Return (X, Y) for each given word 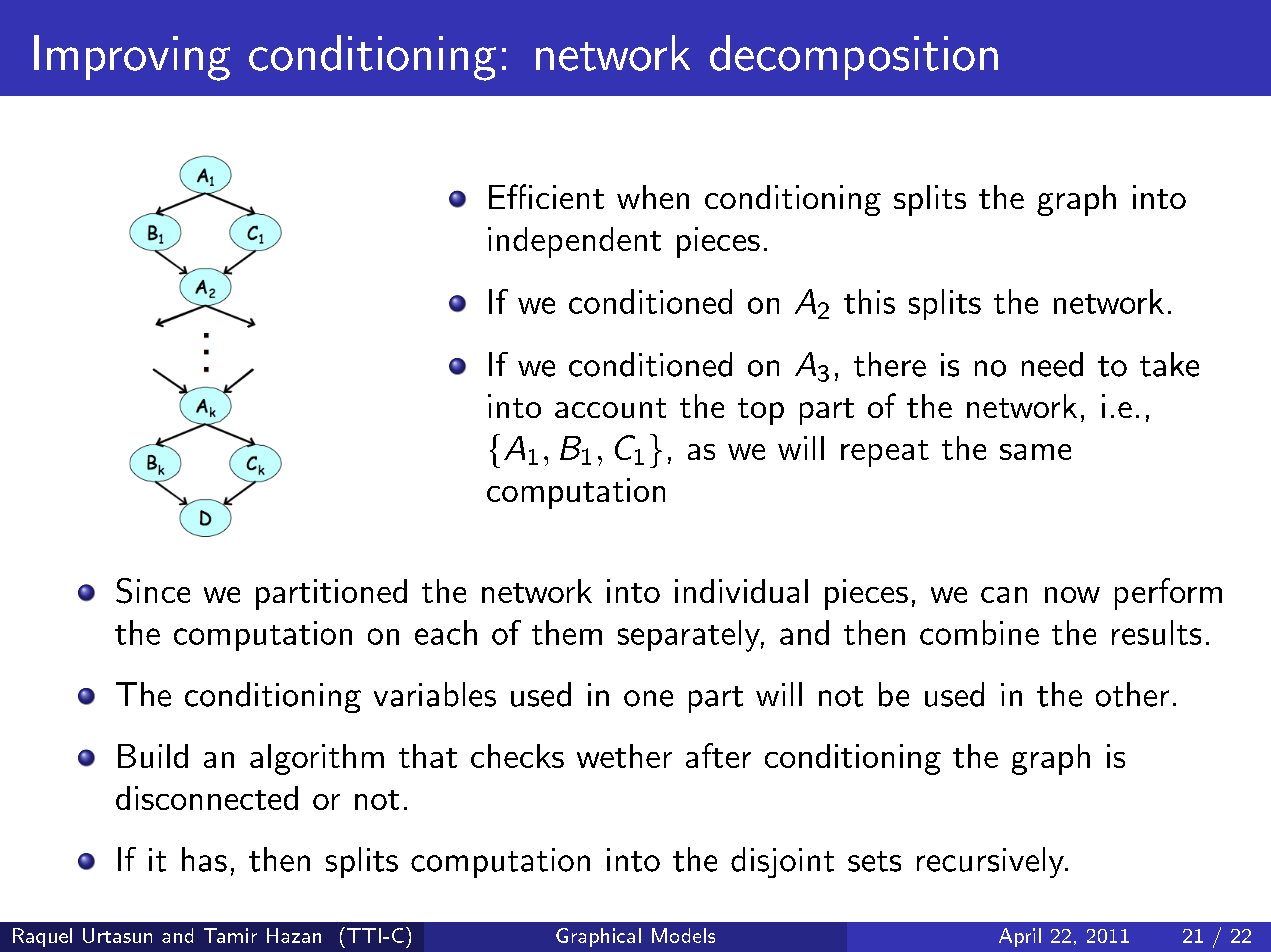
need (1052, 364)
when (653, 197)
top (761, 411)
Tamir (230, 935)
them (567, 632)
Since (153, 591)
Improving (132, 58)
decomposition (854, 57)
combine (979, 632)
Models (683, 935)
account (610, 408)
